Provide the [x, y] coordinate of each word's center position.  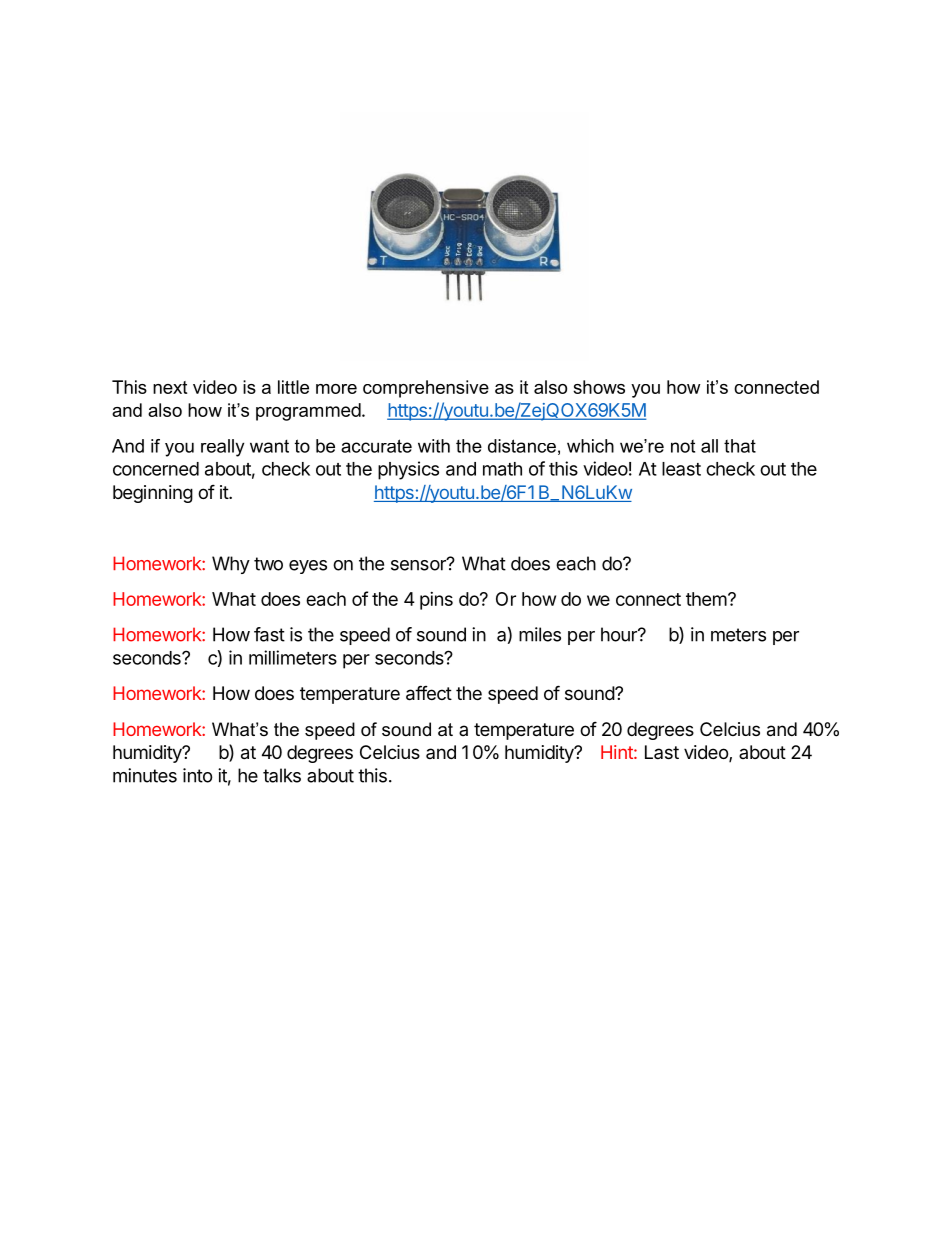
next [170, 387]
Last [662, 752]
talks [282, 775]
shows [599, 387]
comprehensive [426, 389]
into [198, 775]
